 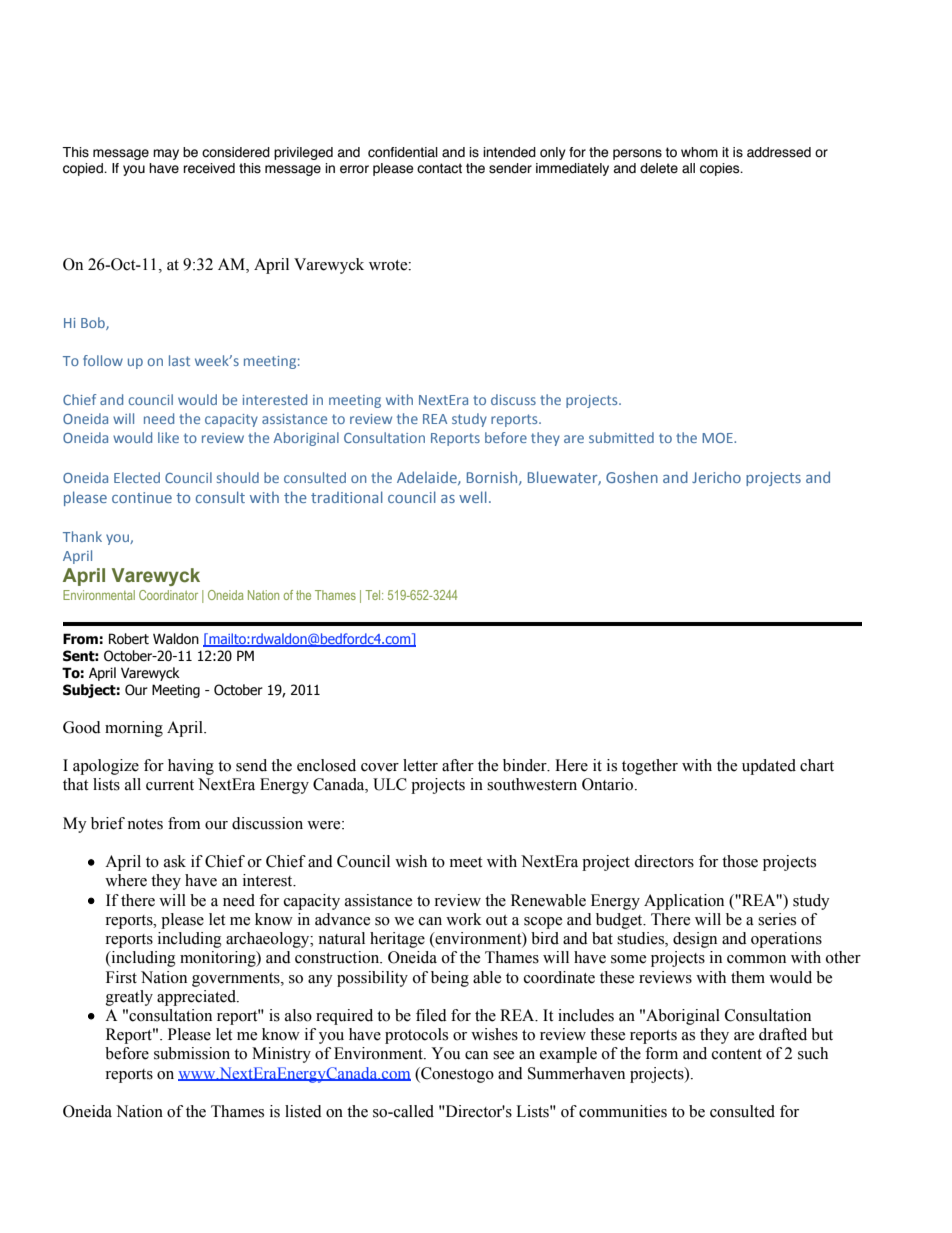 I want to click on ask, so click(x=175, y=861).
